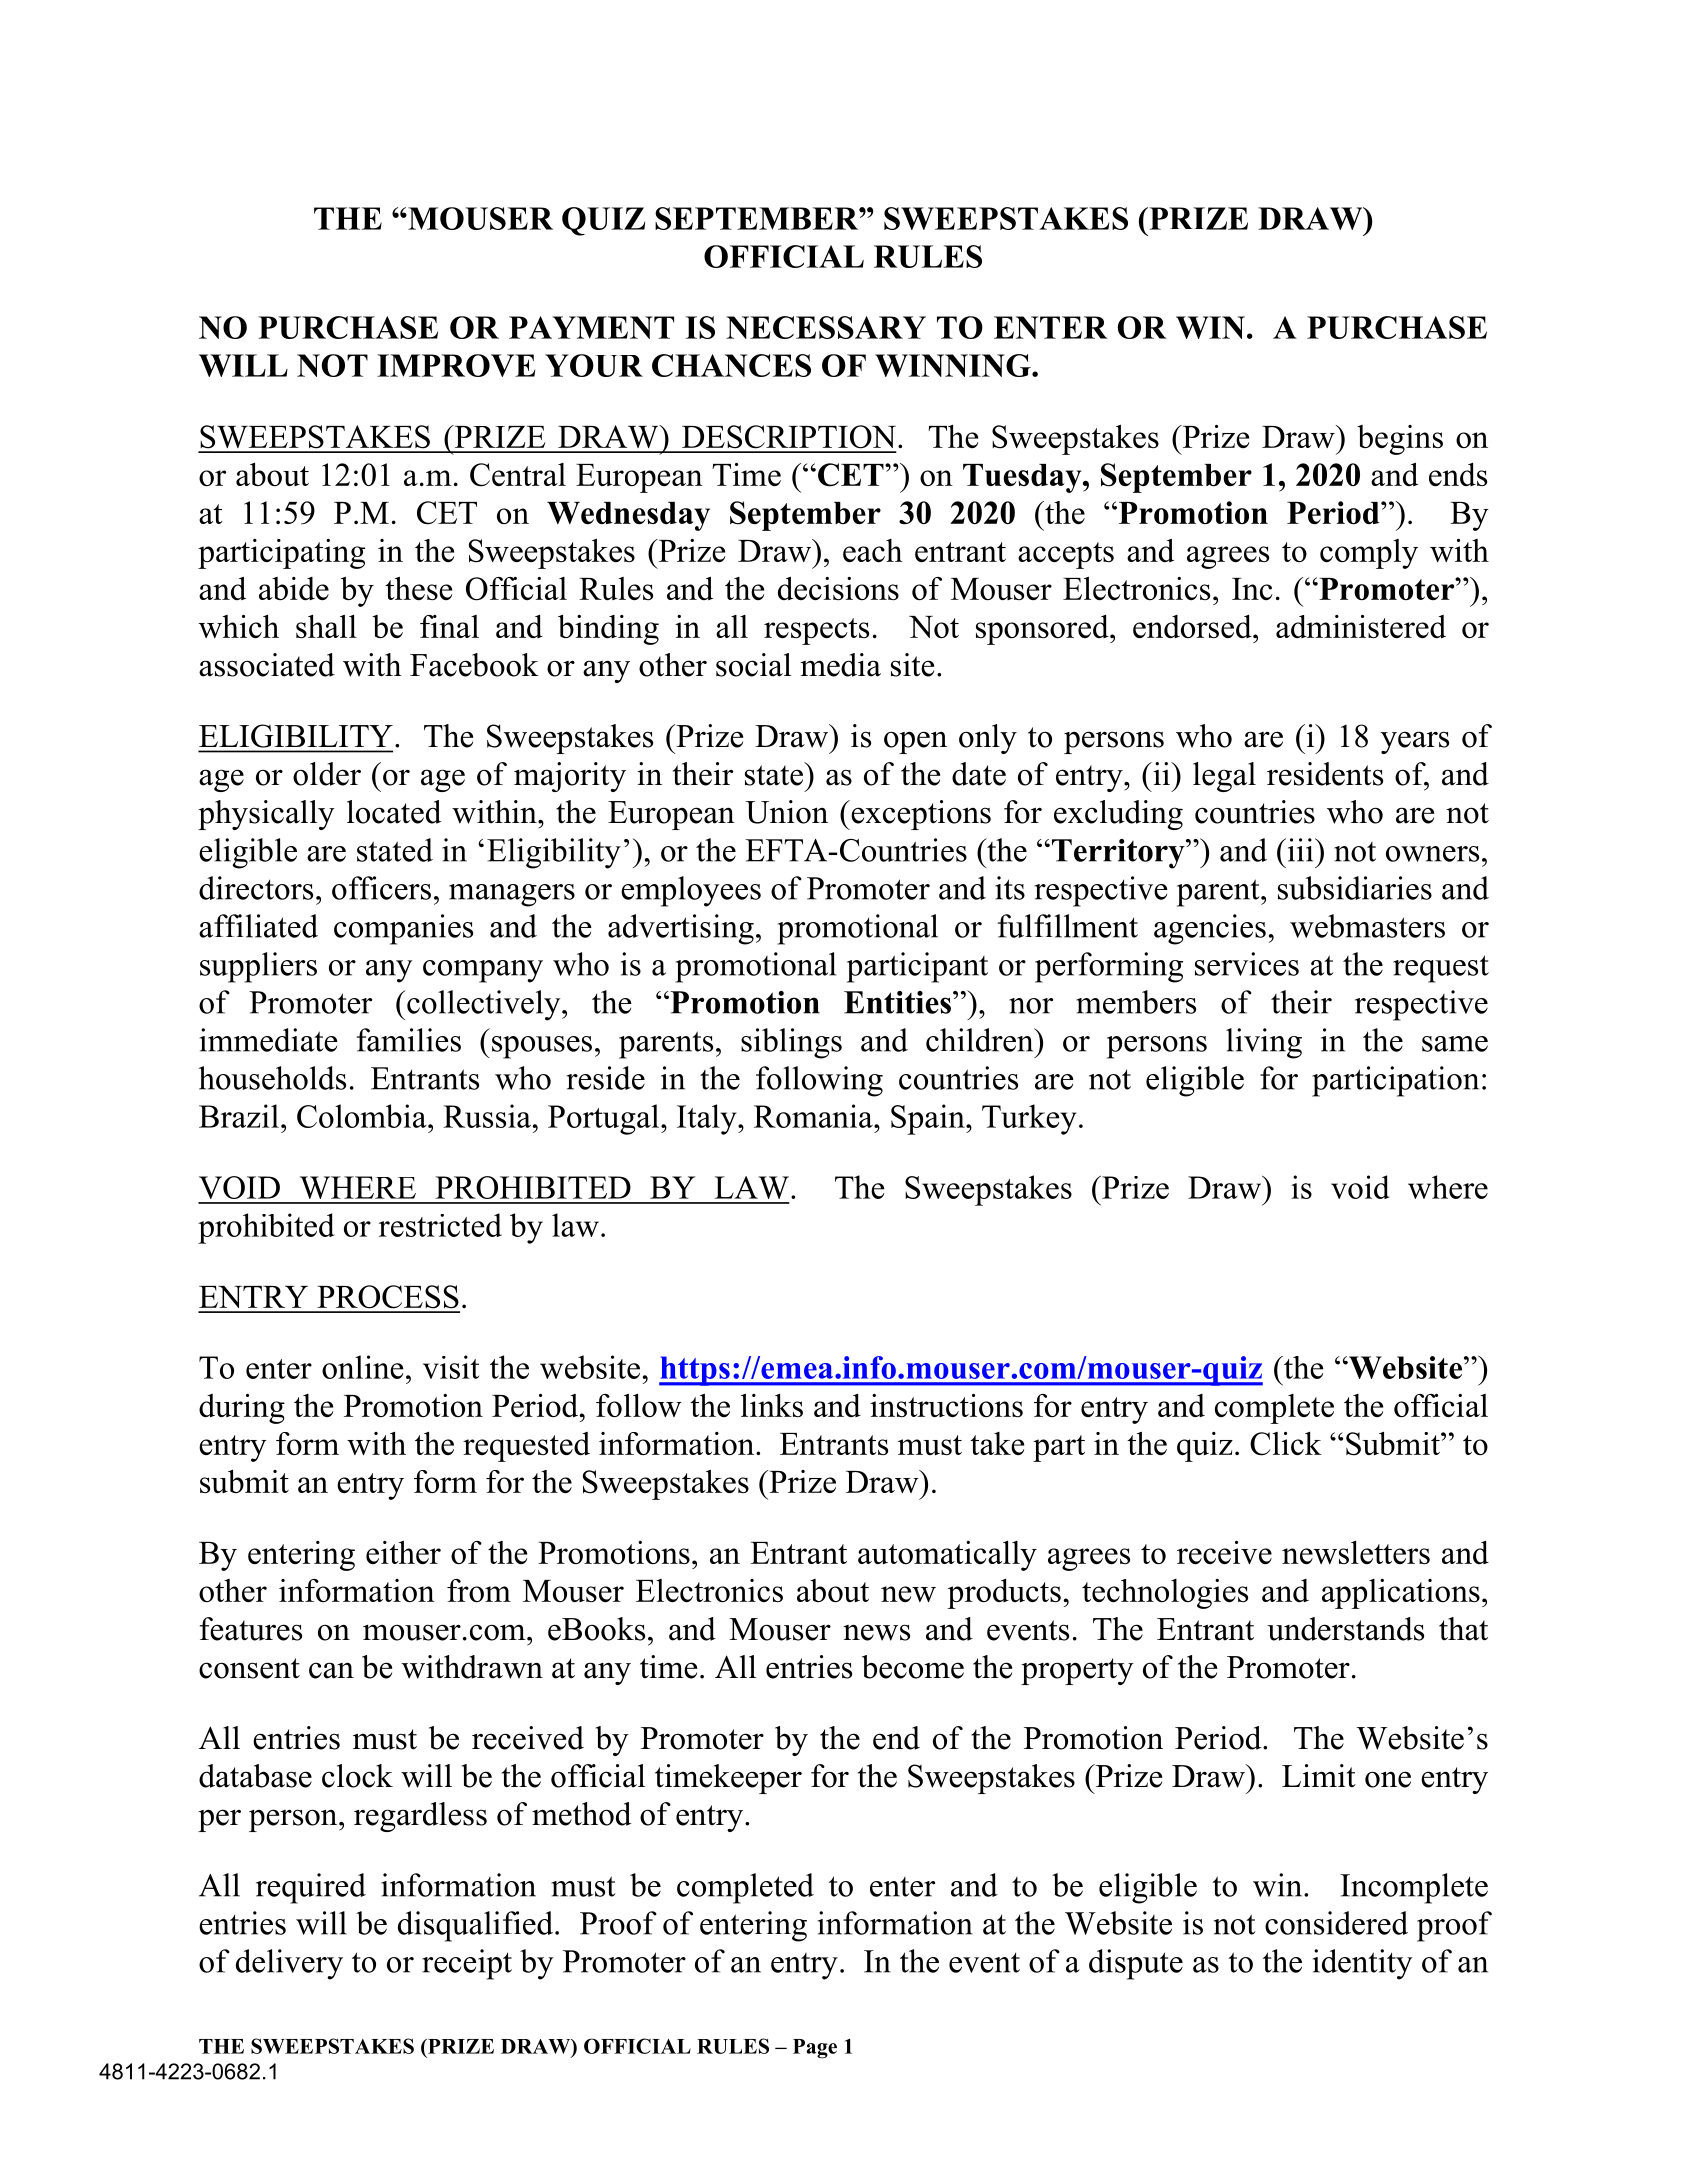  What do you see at coordinates (814, 1116) in the screenshot?
I see `Romania` at bounding box center [814, 1116].
